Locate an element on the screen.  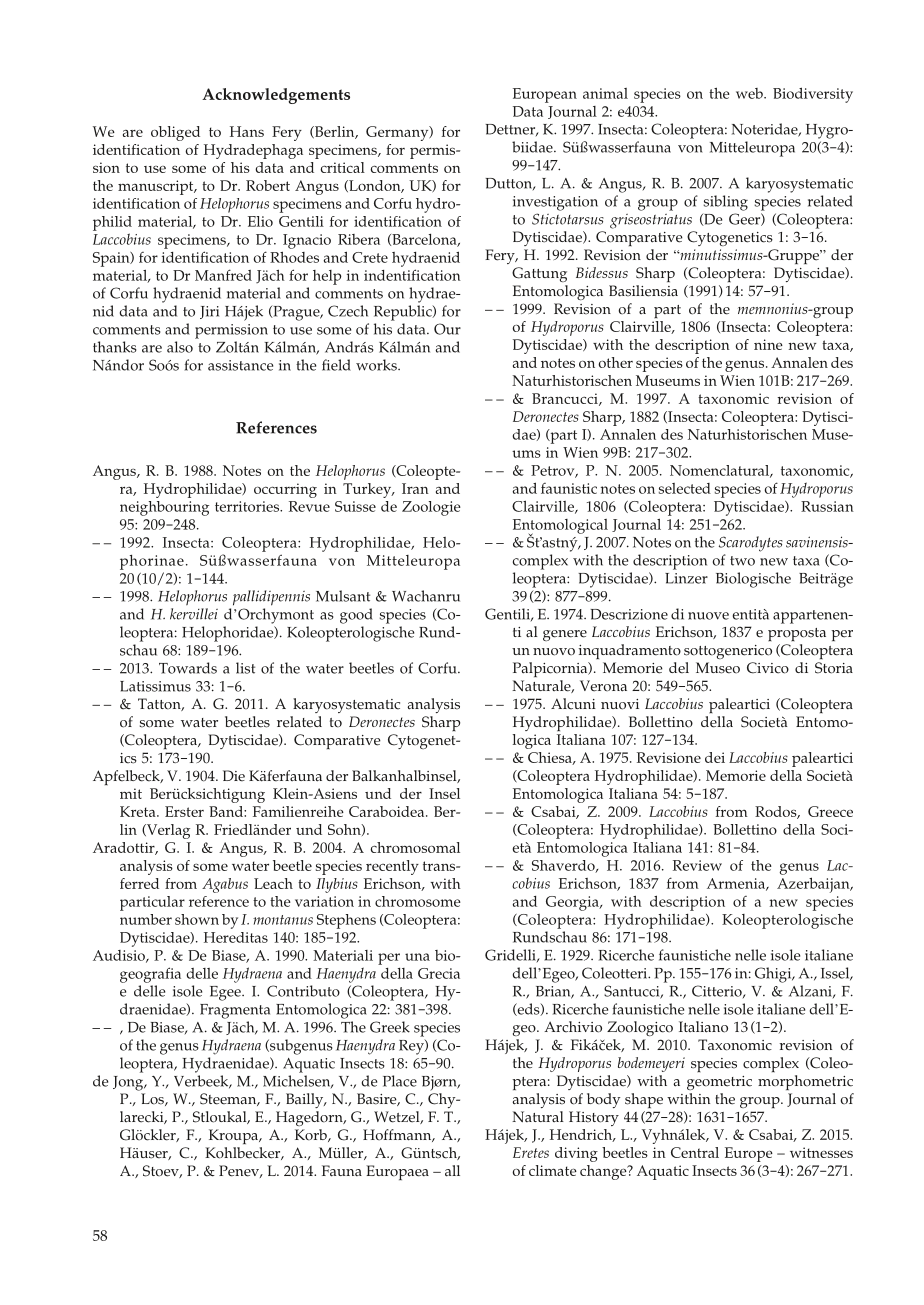
Los is located at coordinates (153, 1099).
